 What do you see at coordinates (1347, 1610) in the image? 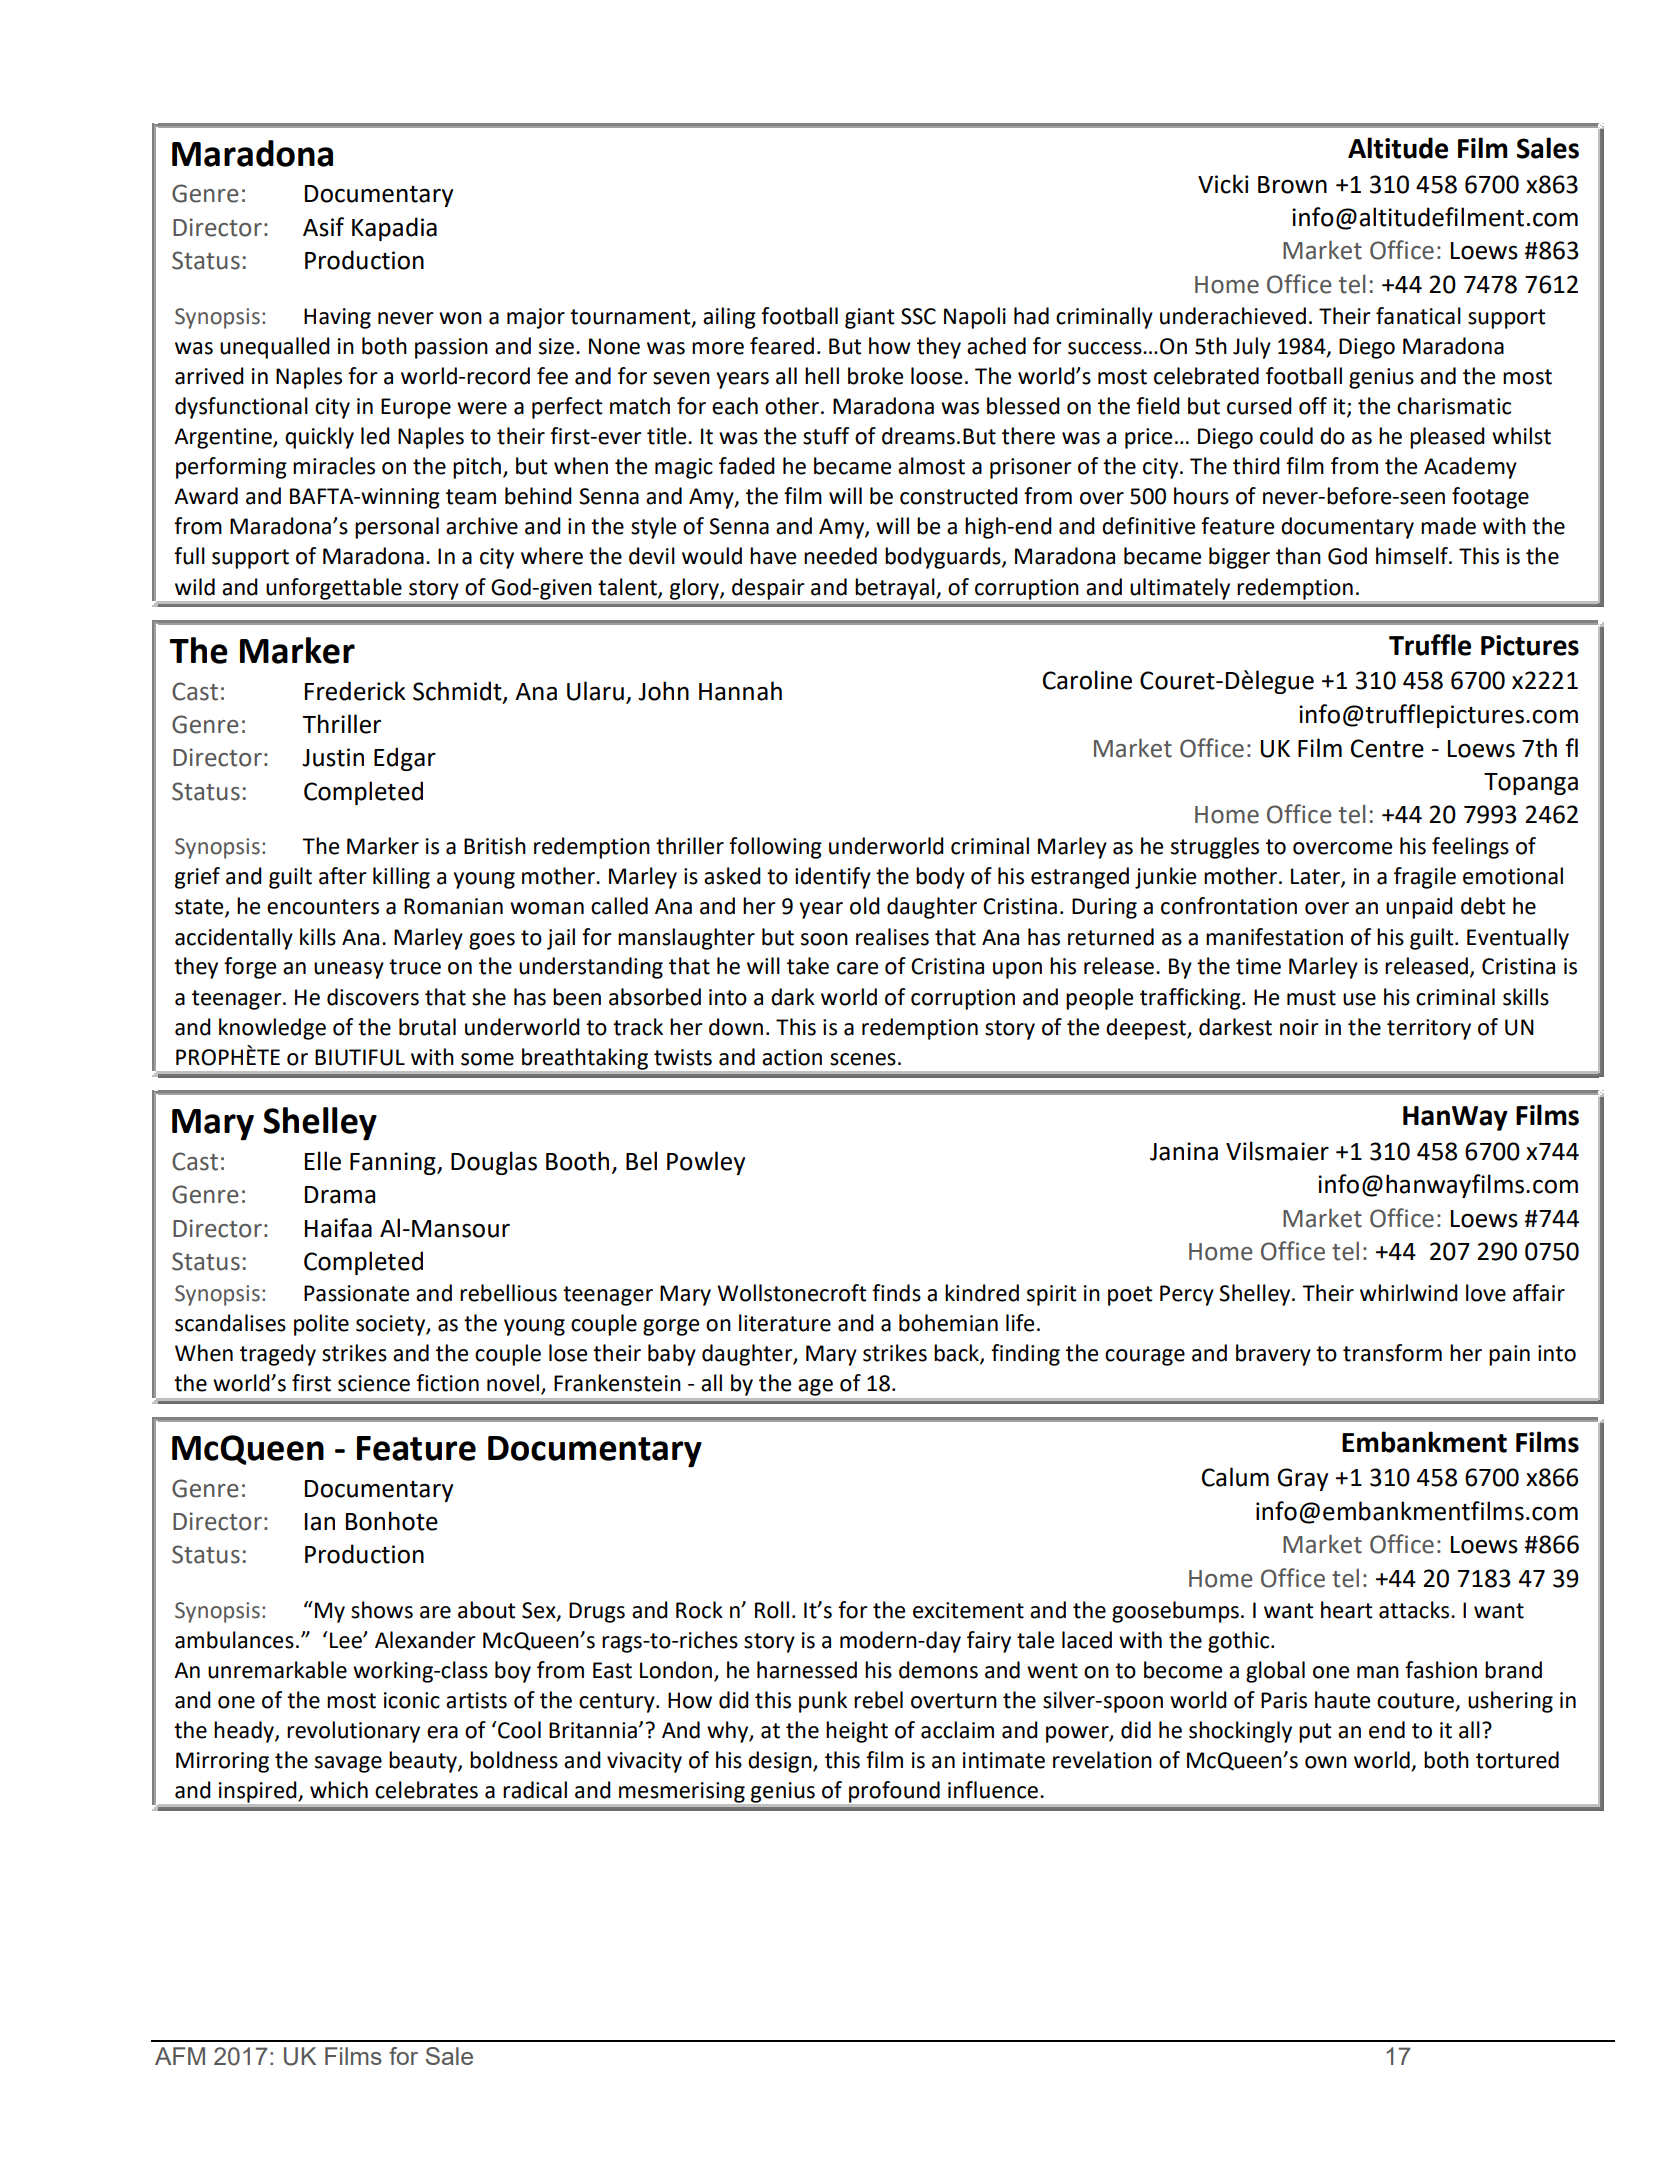
I see `heart` at bounding box center [1347, 1610].
